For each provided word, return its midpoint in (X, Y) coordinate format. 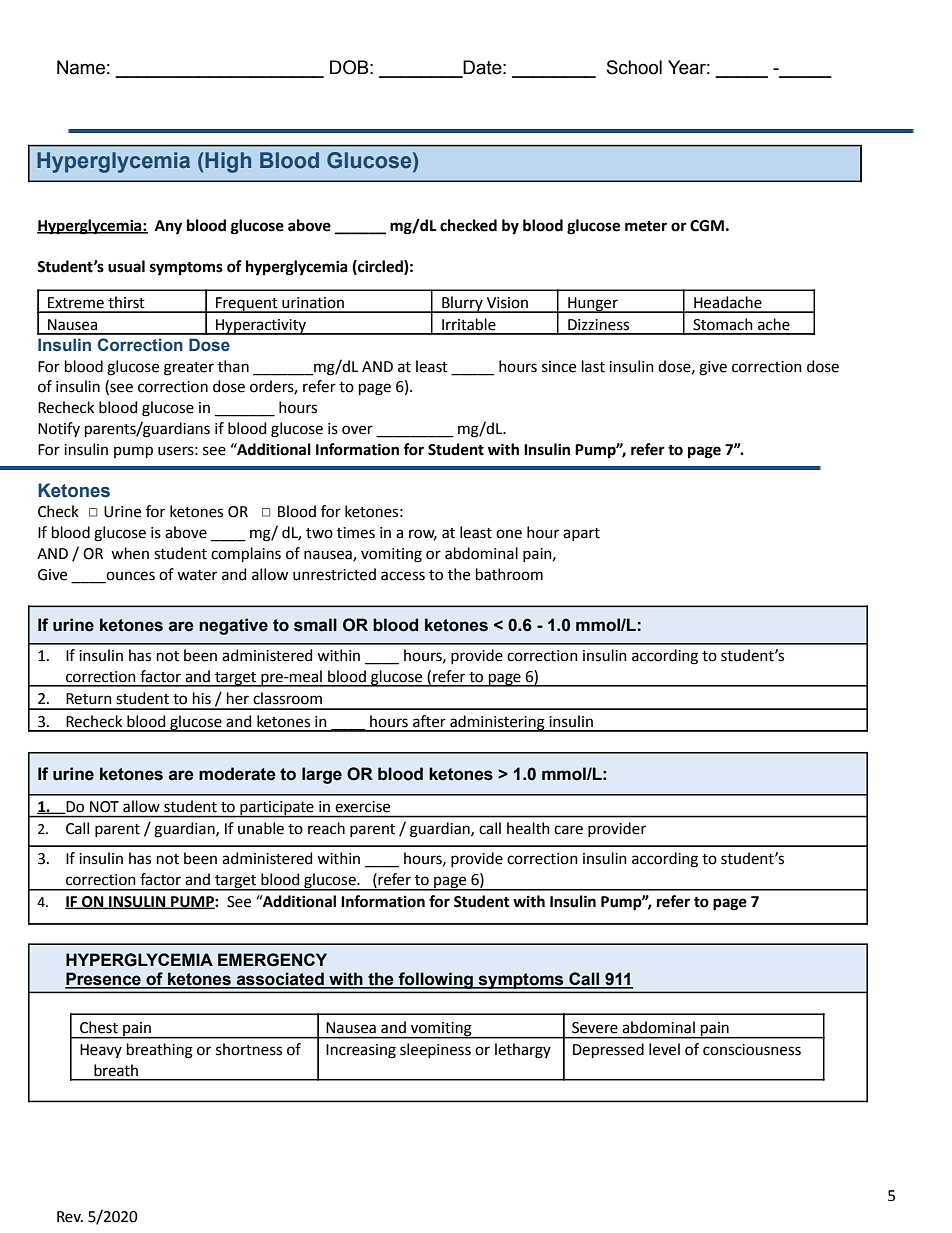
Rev (70, 1217)
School (634, 67)
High (228, 162)
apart (581, 534)
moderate (237, 774)
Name (81, 67)
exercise (363, 806)
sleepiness (435, 1050)
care (568, 830)
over (357, 430)
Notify (59, 429)
